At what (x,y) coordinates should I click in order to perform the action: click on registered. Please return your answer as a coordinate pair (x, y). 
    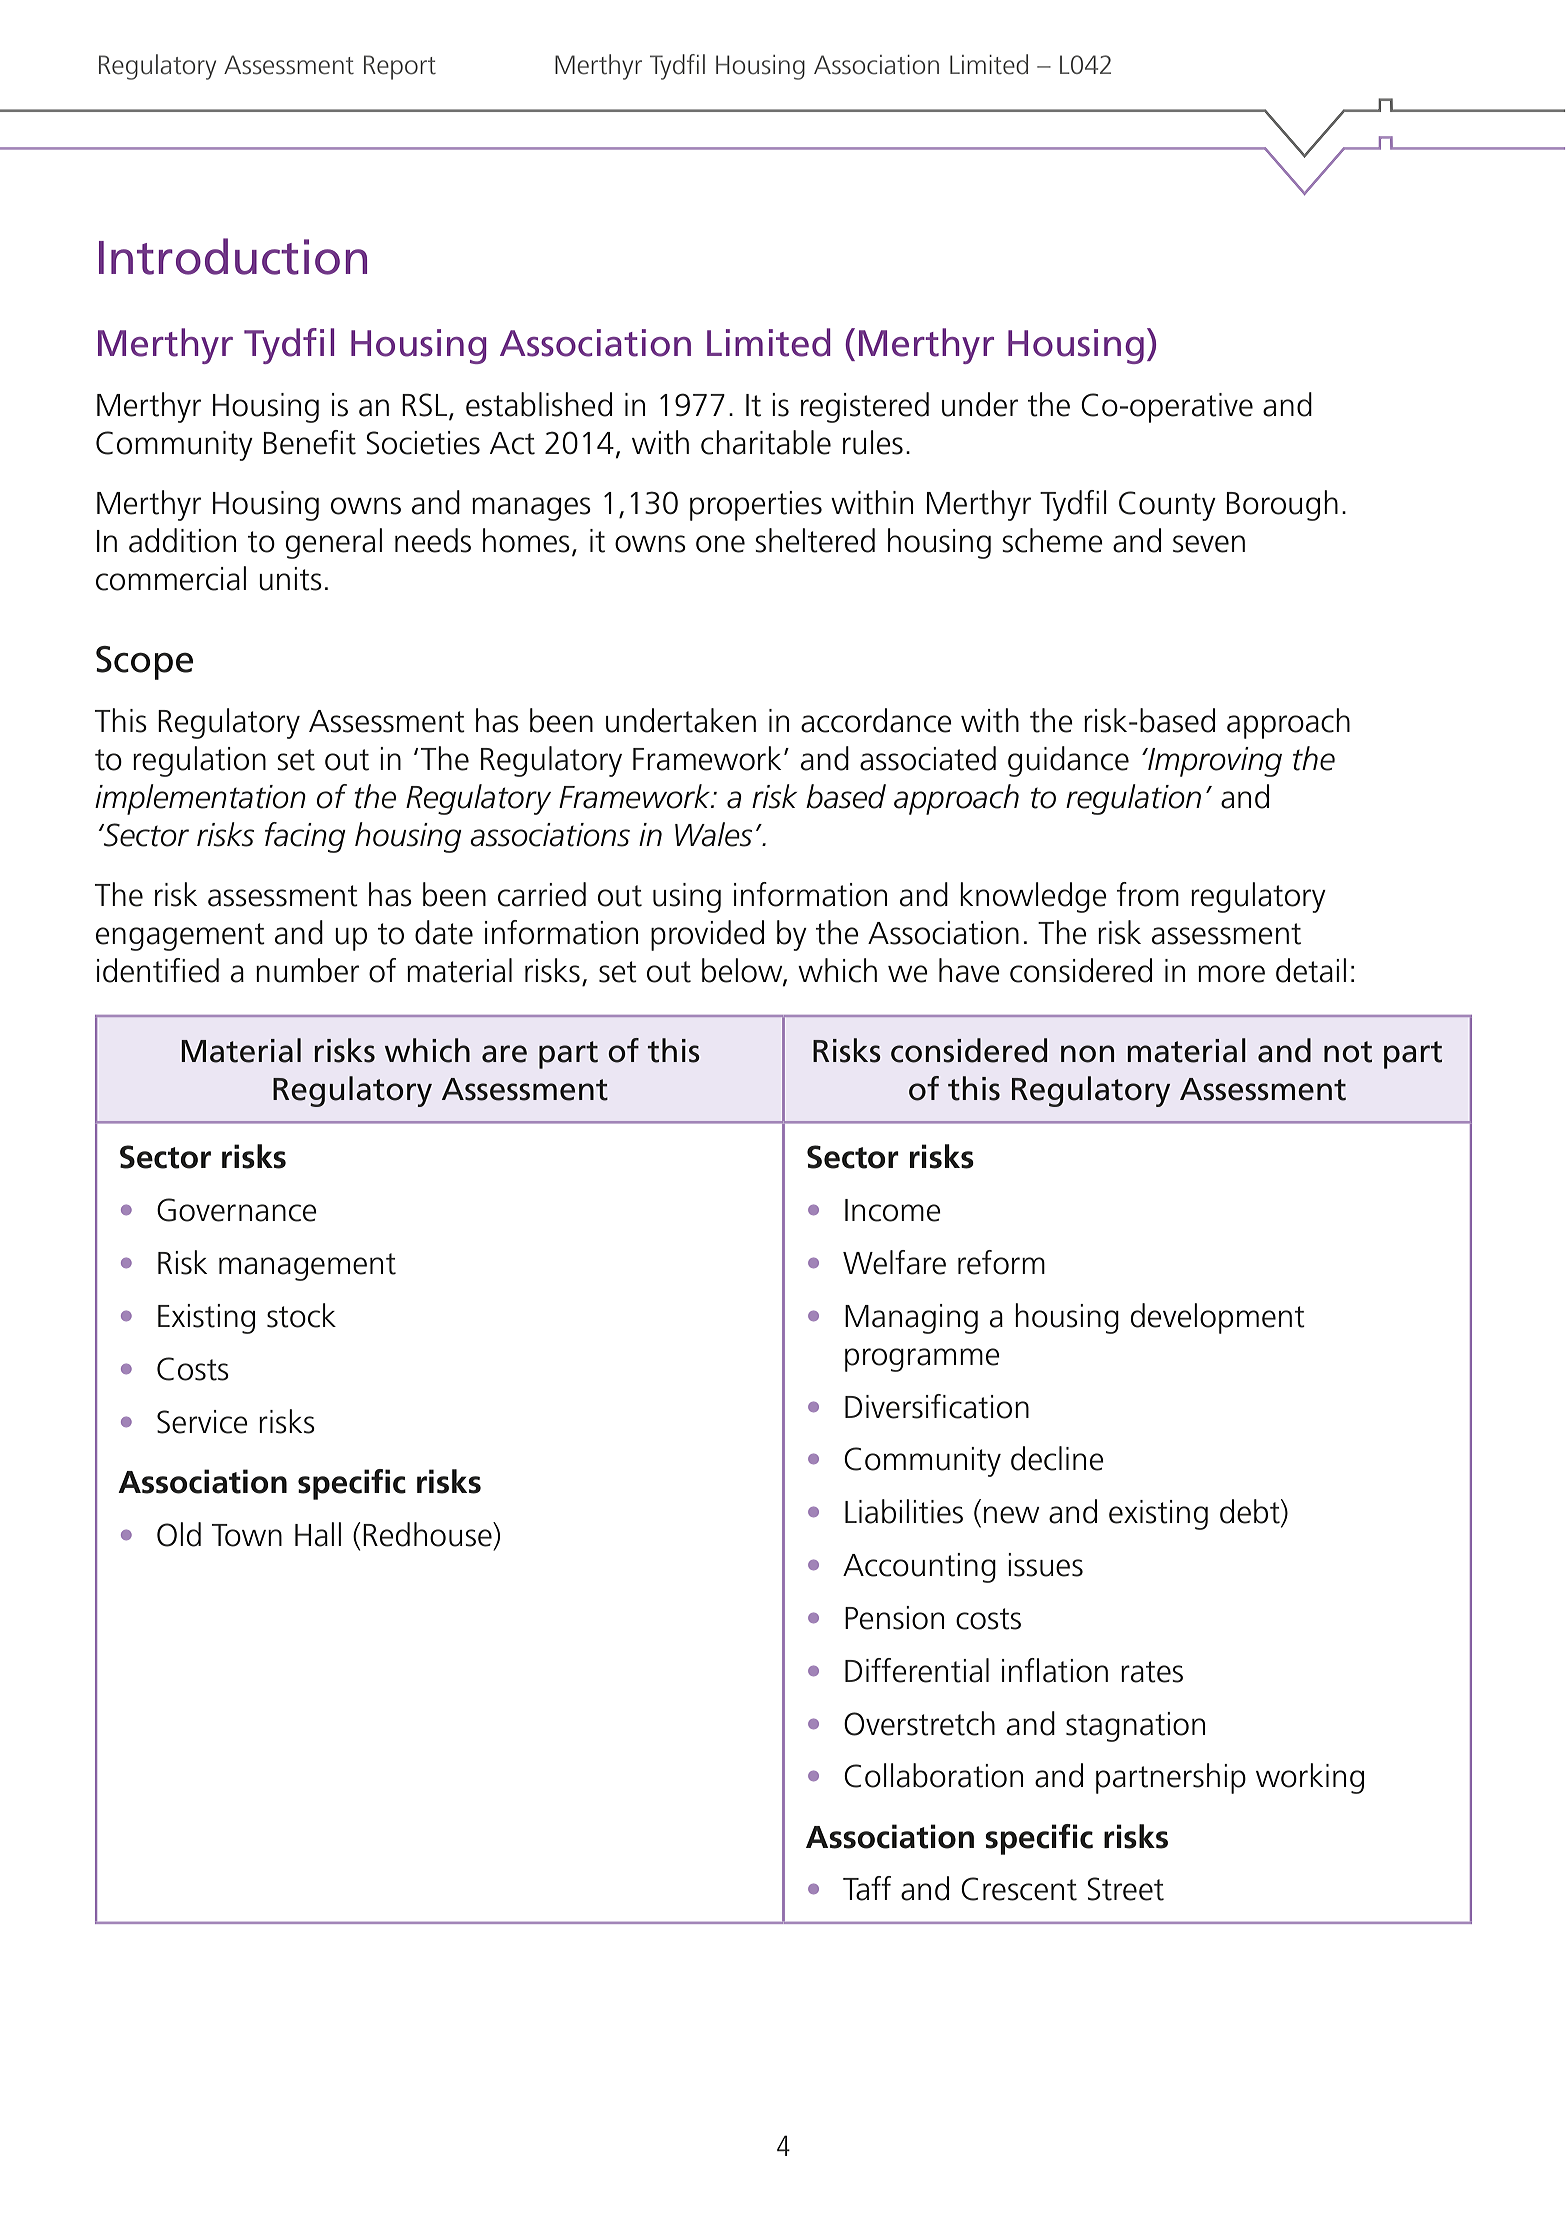
    Looking at the image, I should click on (865, 407).
